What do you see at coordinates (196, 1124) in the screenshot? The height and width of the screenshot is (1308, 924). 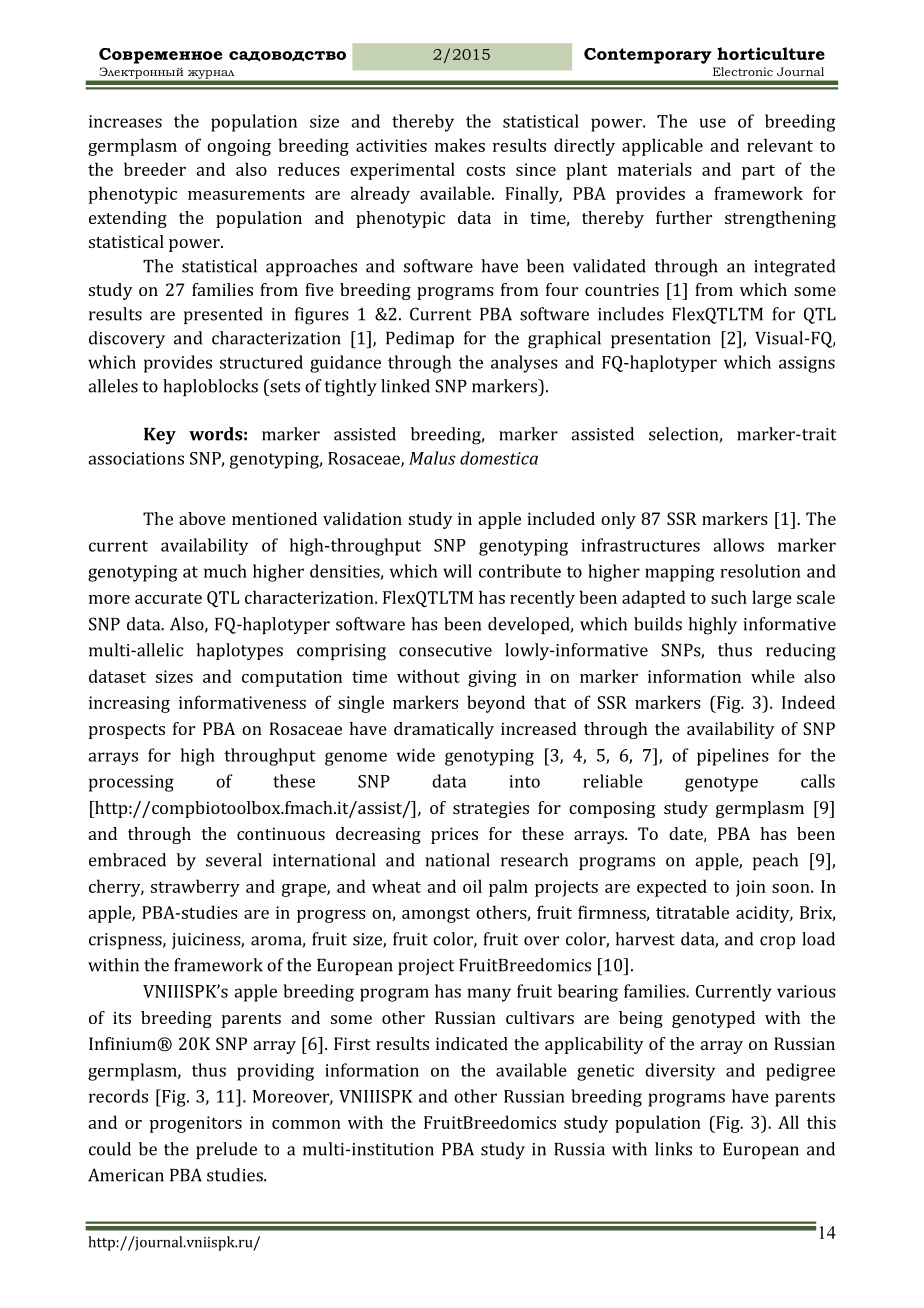 I see `progenitors` at bounding box center [196, 1124].
